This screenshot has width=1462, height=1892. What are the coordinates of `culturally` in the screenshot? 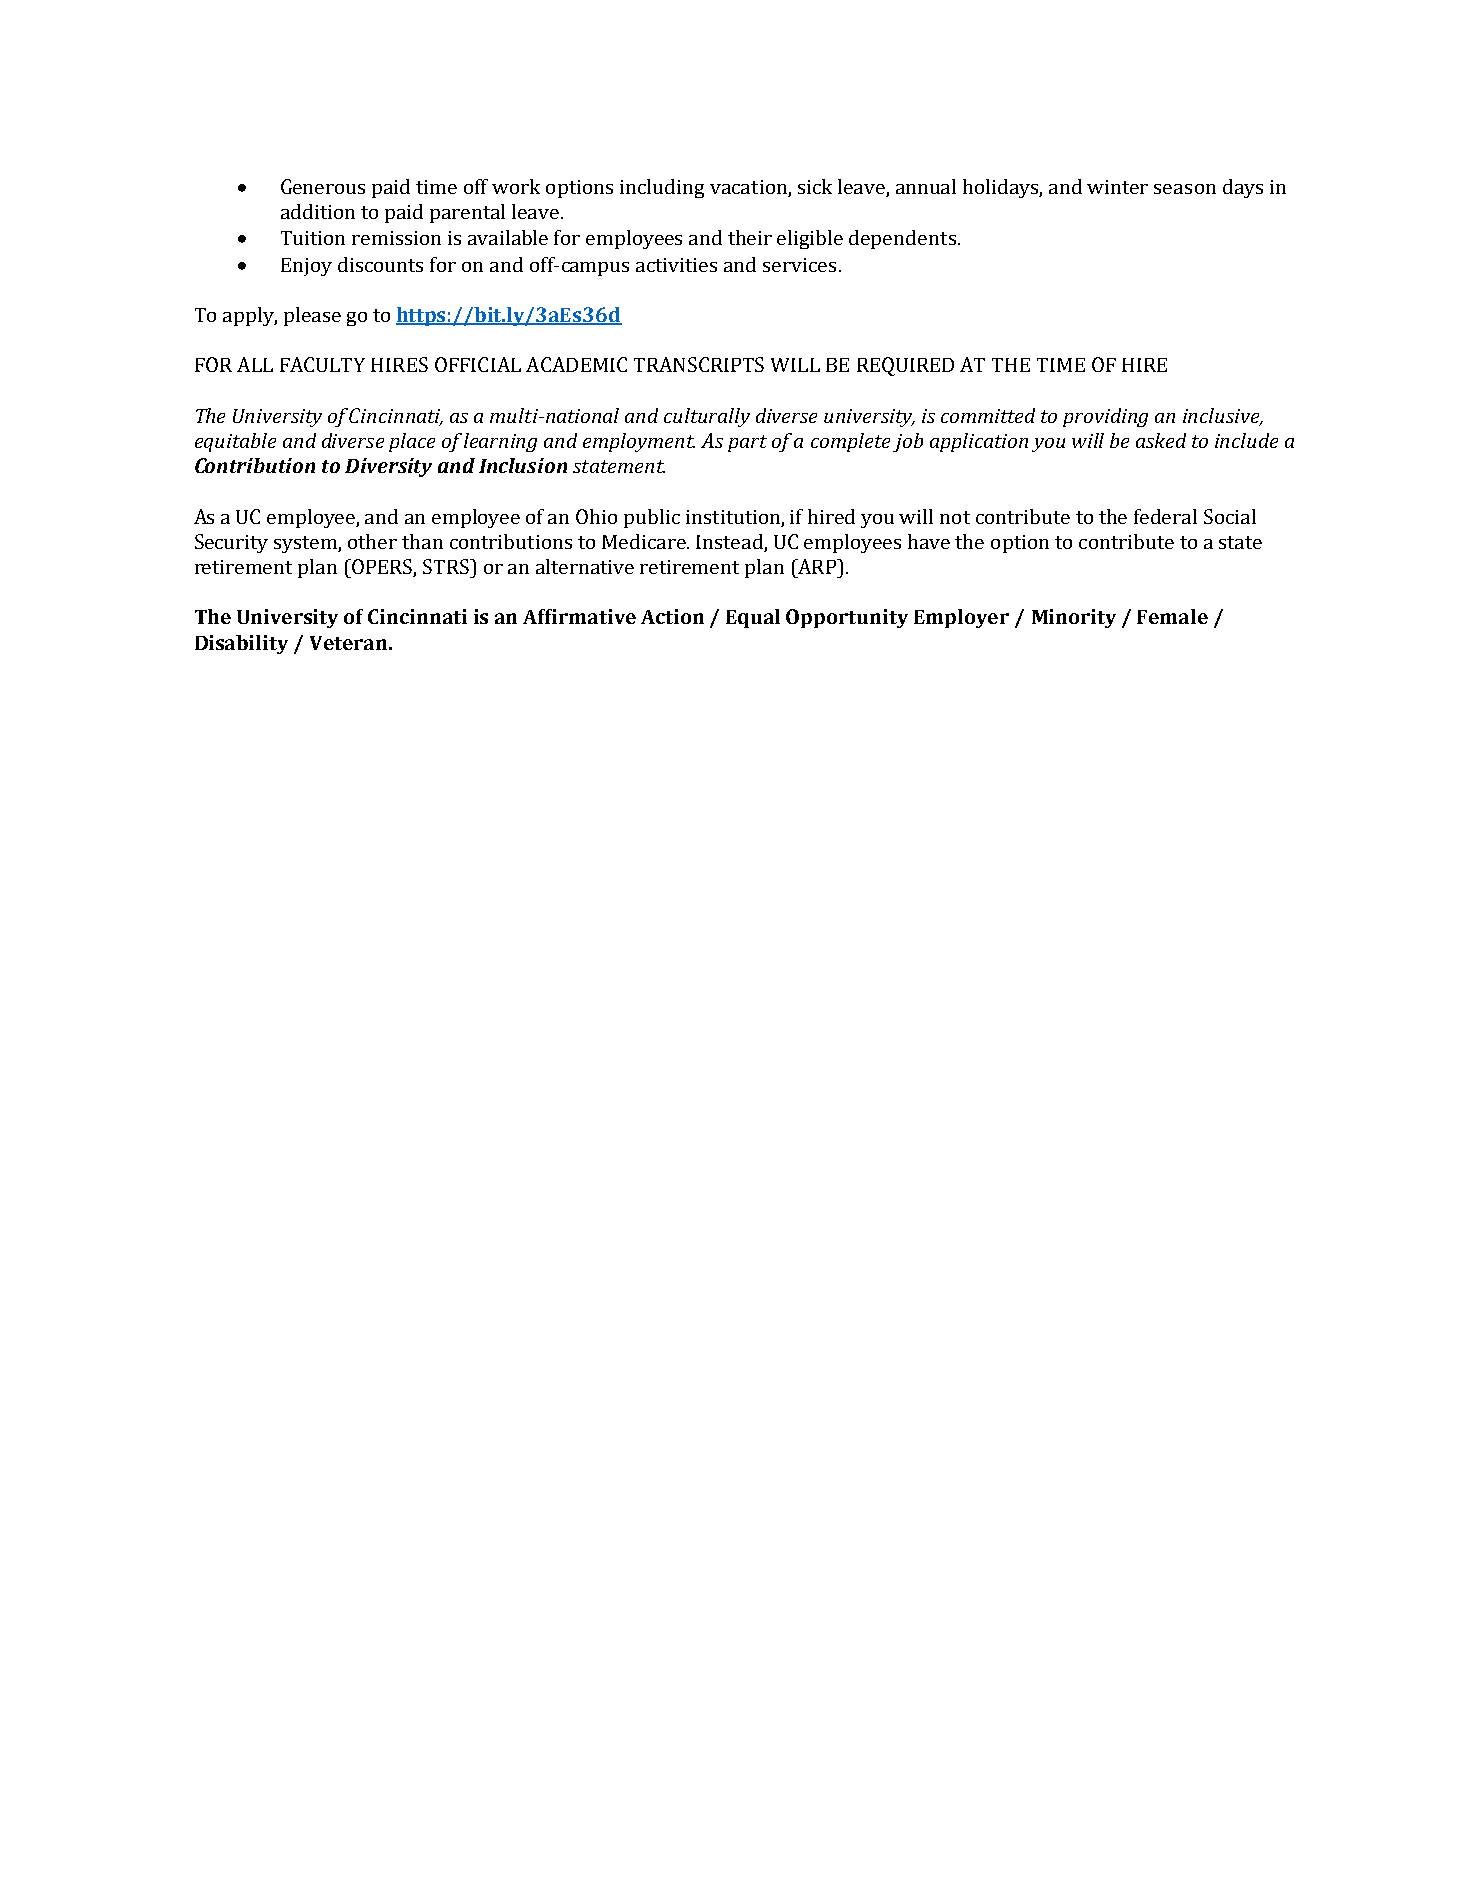 It's located at (707, 417).
